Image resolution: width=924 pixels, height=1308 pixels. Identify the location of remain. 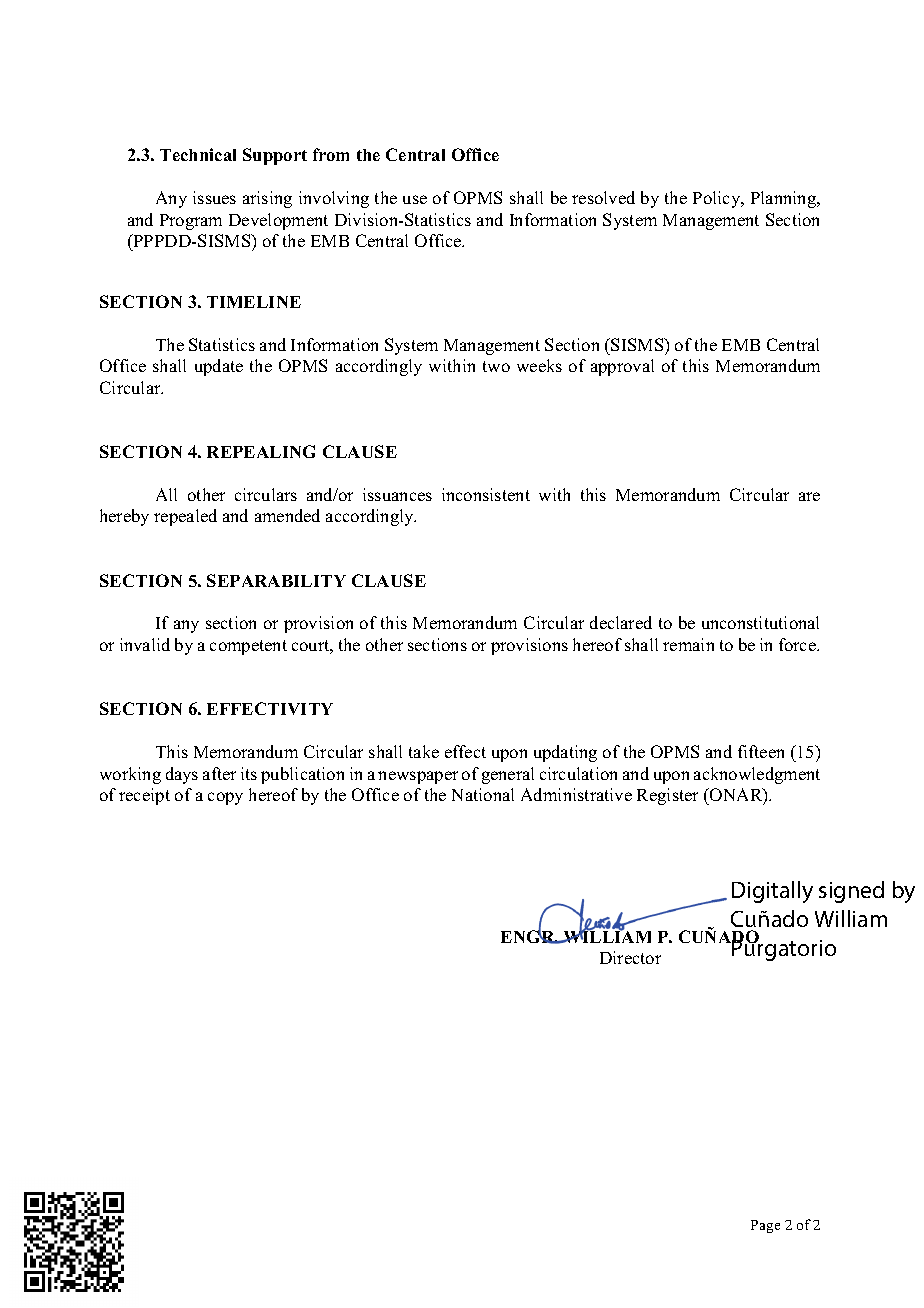
(688, 644).
